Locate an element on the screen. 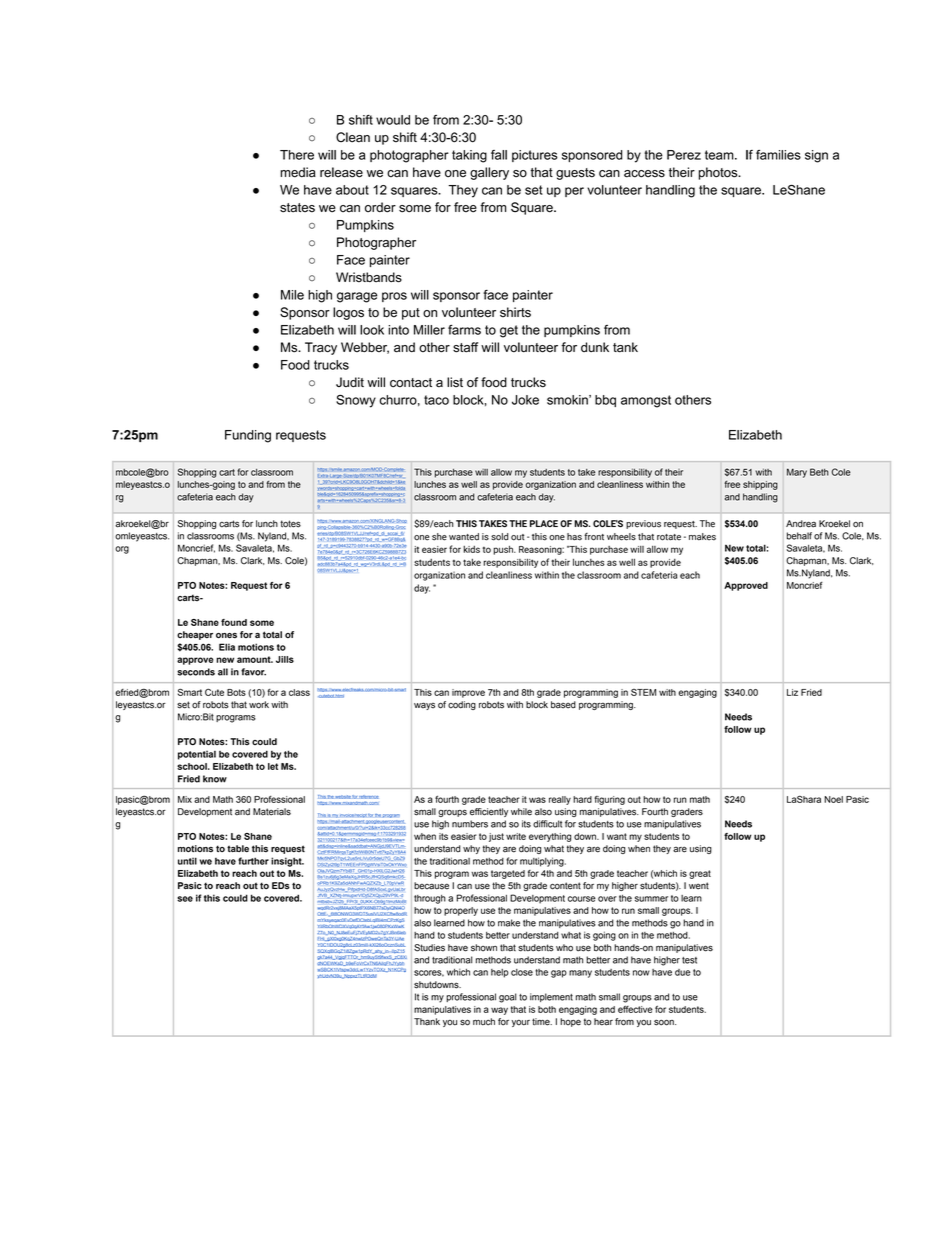 The height and width of the screenshot is (1233, 952). due is located at coordinates (682, 972).
